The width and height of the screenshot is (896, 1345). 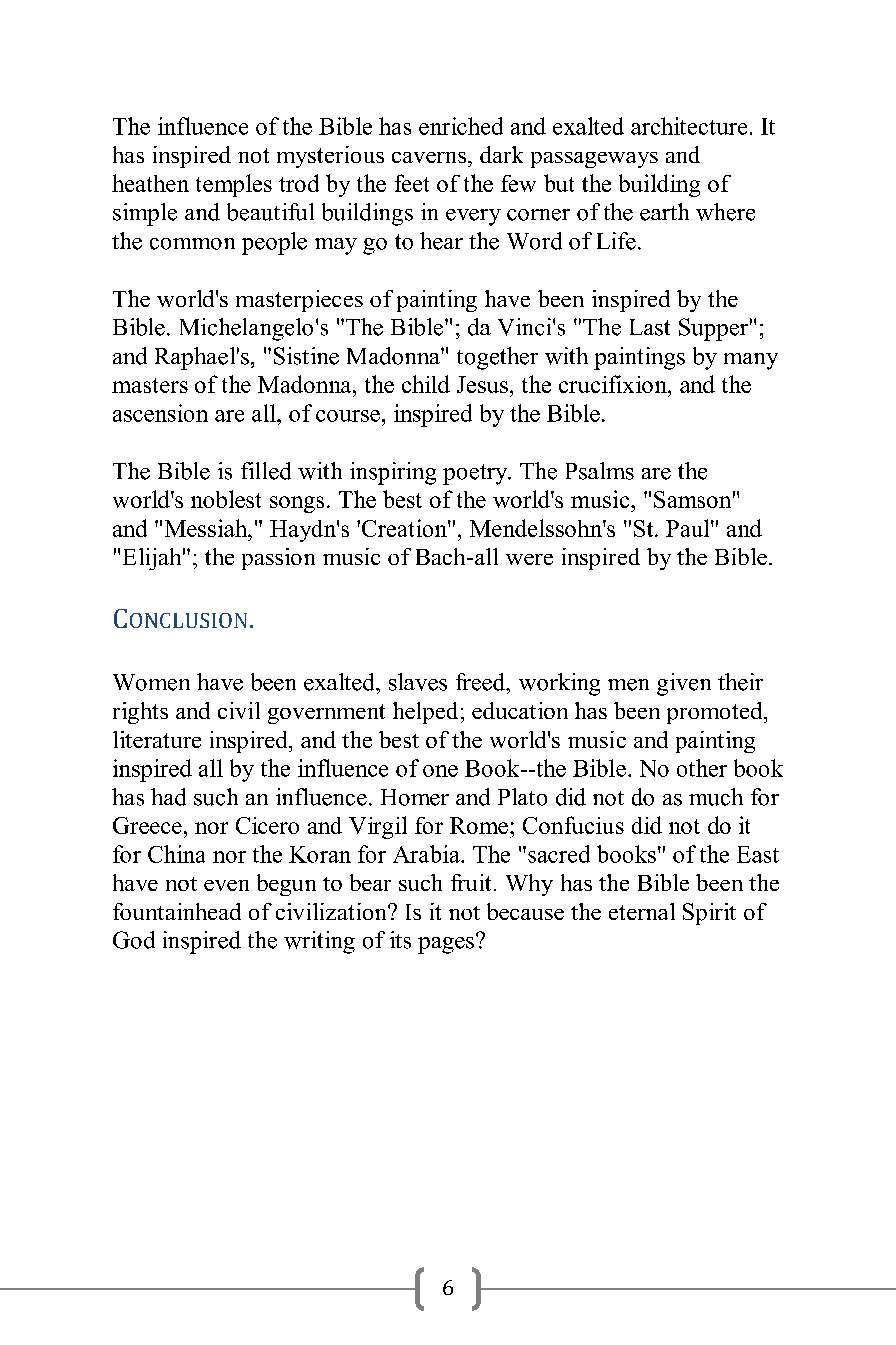 What do you see at coordinates (426, 384) in the screenshot?
I see `child` at bounding box center [426, 384].
